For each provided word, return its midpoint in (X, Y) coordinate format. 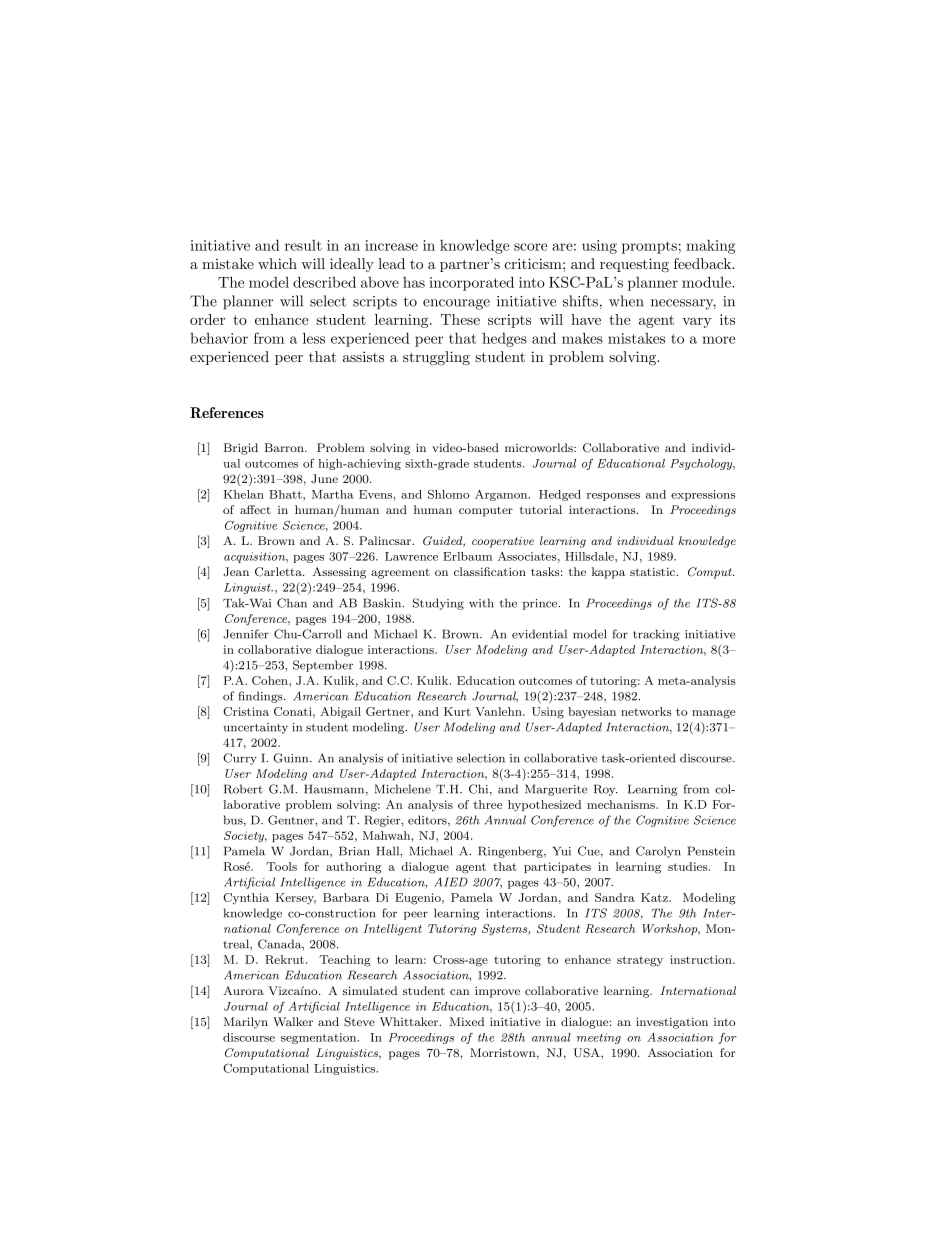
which (277, 263)
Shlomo (448, 494)
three (487, 804)
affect (255, 509)
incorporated (471, 283)
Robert (243, 789)
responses (613, 497)
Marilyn (246, 1023)
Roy (605, 790)
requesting (634, 265)
